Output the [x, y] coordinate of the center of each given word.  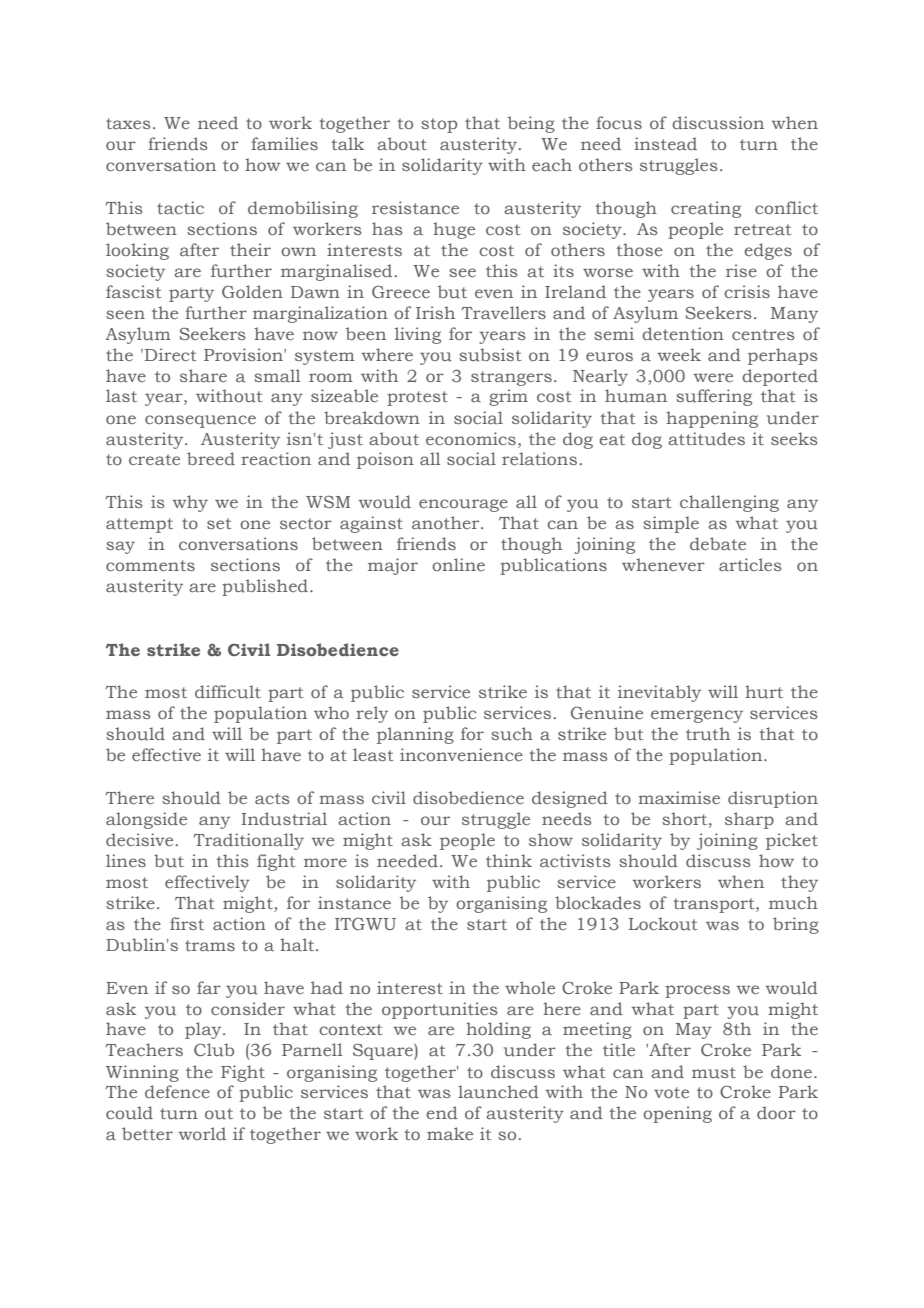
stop [439, 125]
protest [417, 398]
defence [177, 1091]
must [714, 1073]
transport [715, 905]
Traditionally [248, 841]
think [509, 860]
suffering [714, 397]
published [265, 587]
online [458, 564]
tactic [180, 207]
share [203, 375]
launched [498, 1092]
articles [750, 564]
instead [665, 143]
